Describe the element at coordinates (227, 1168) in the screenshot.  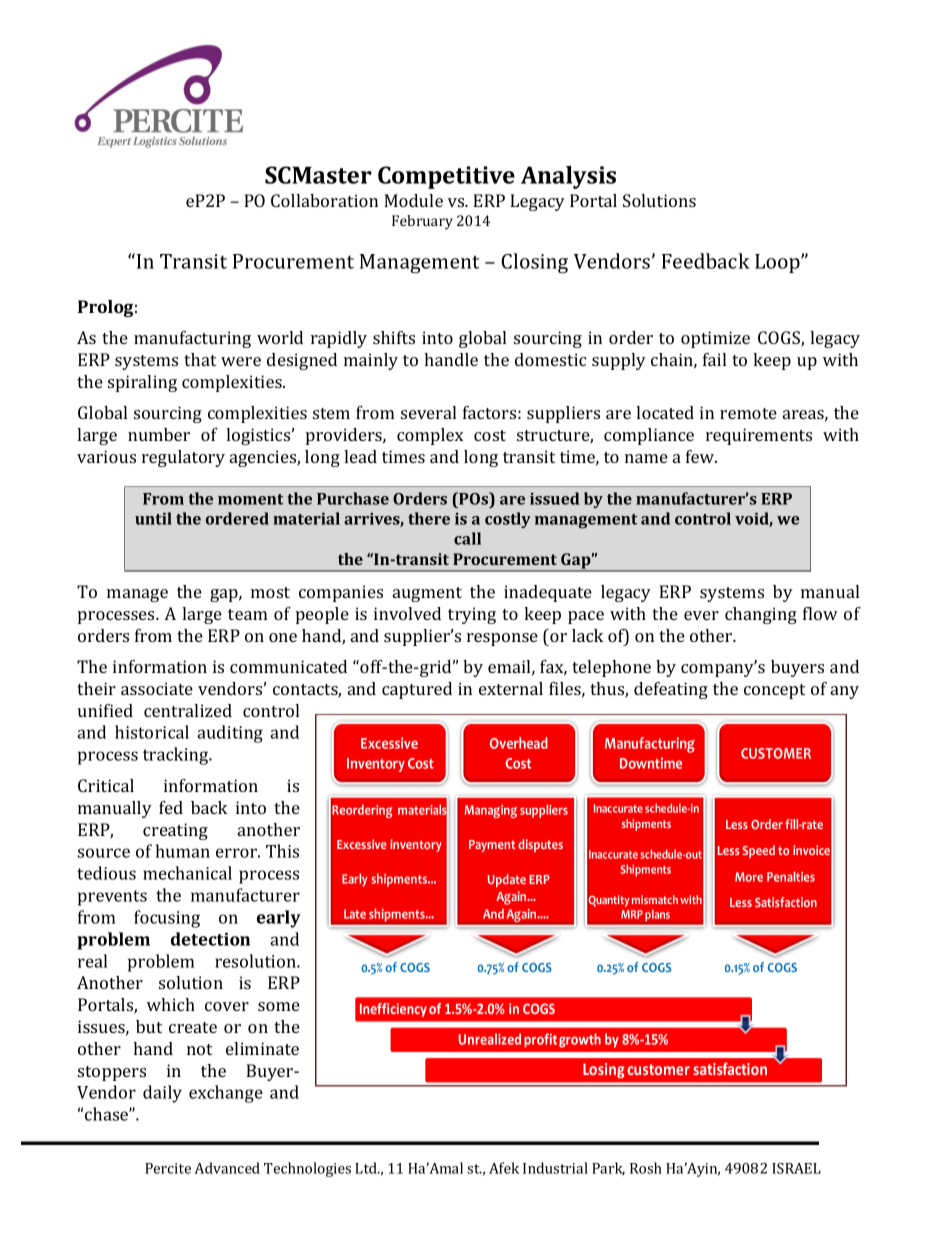
I see `Advanced` at that location.
